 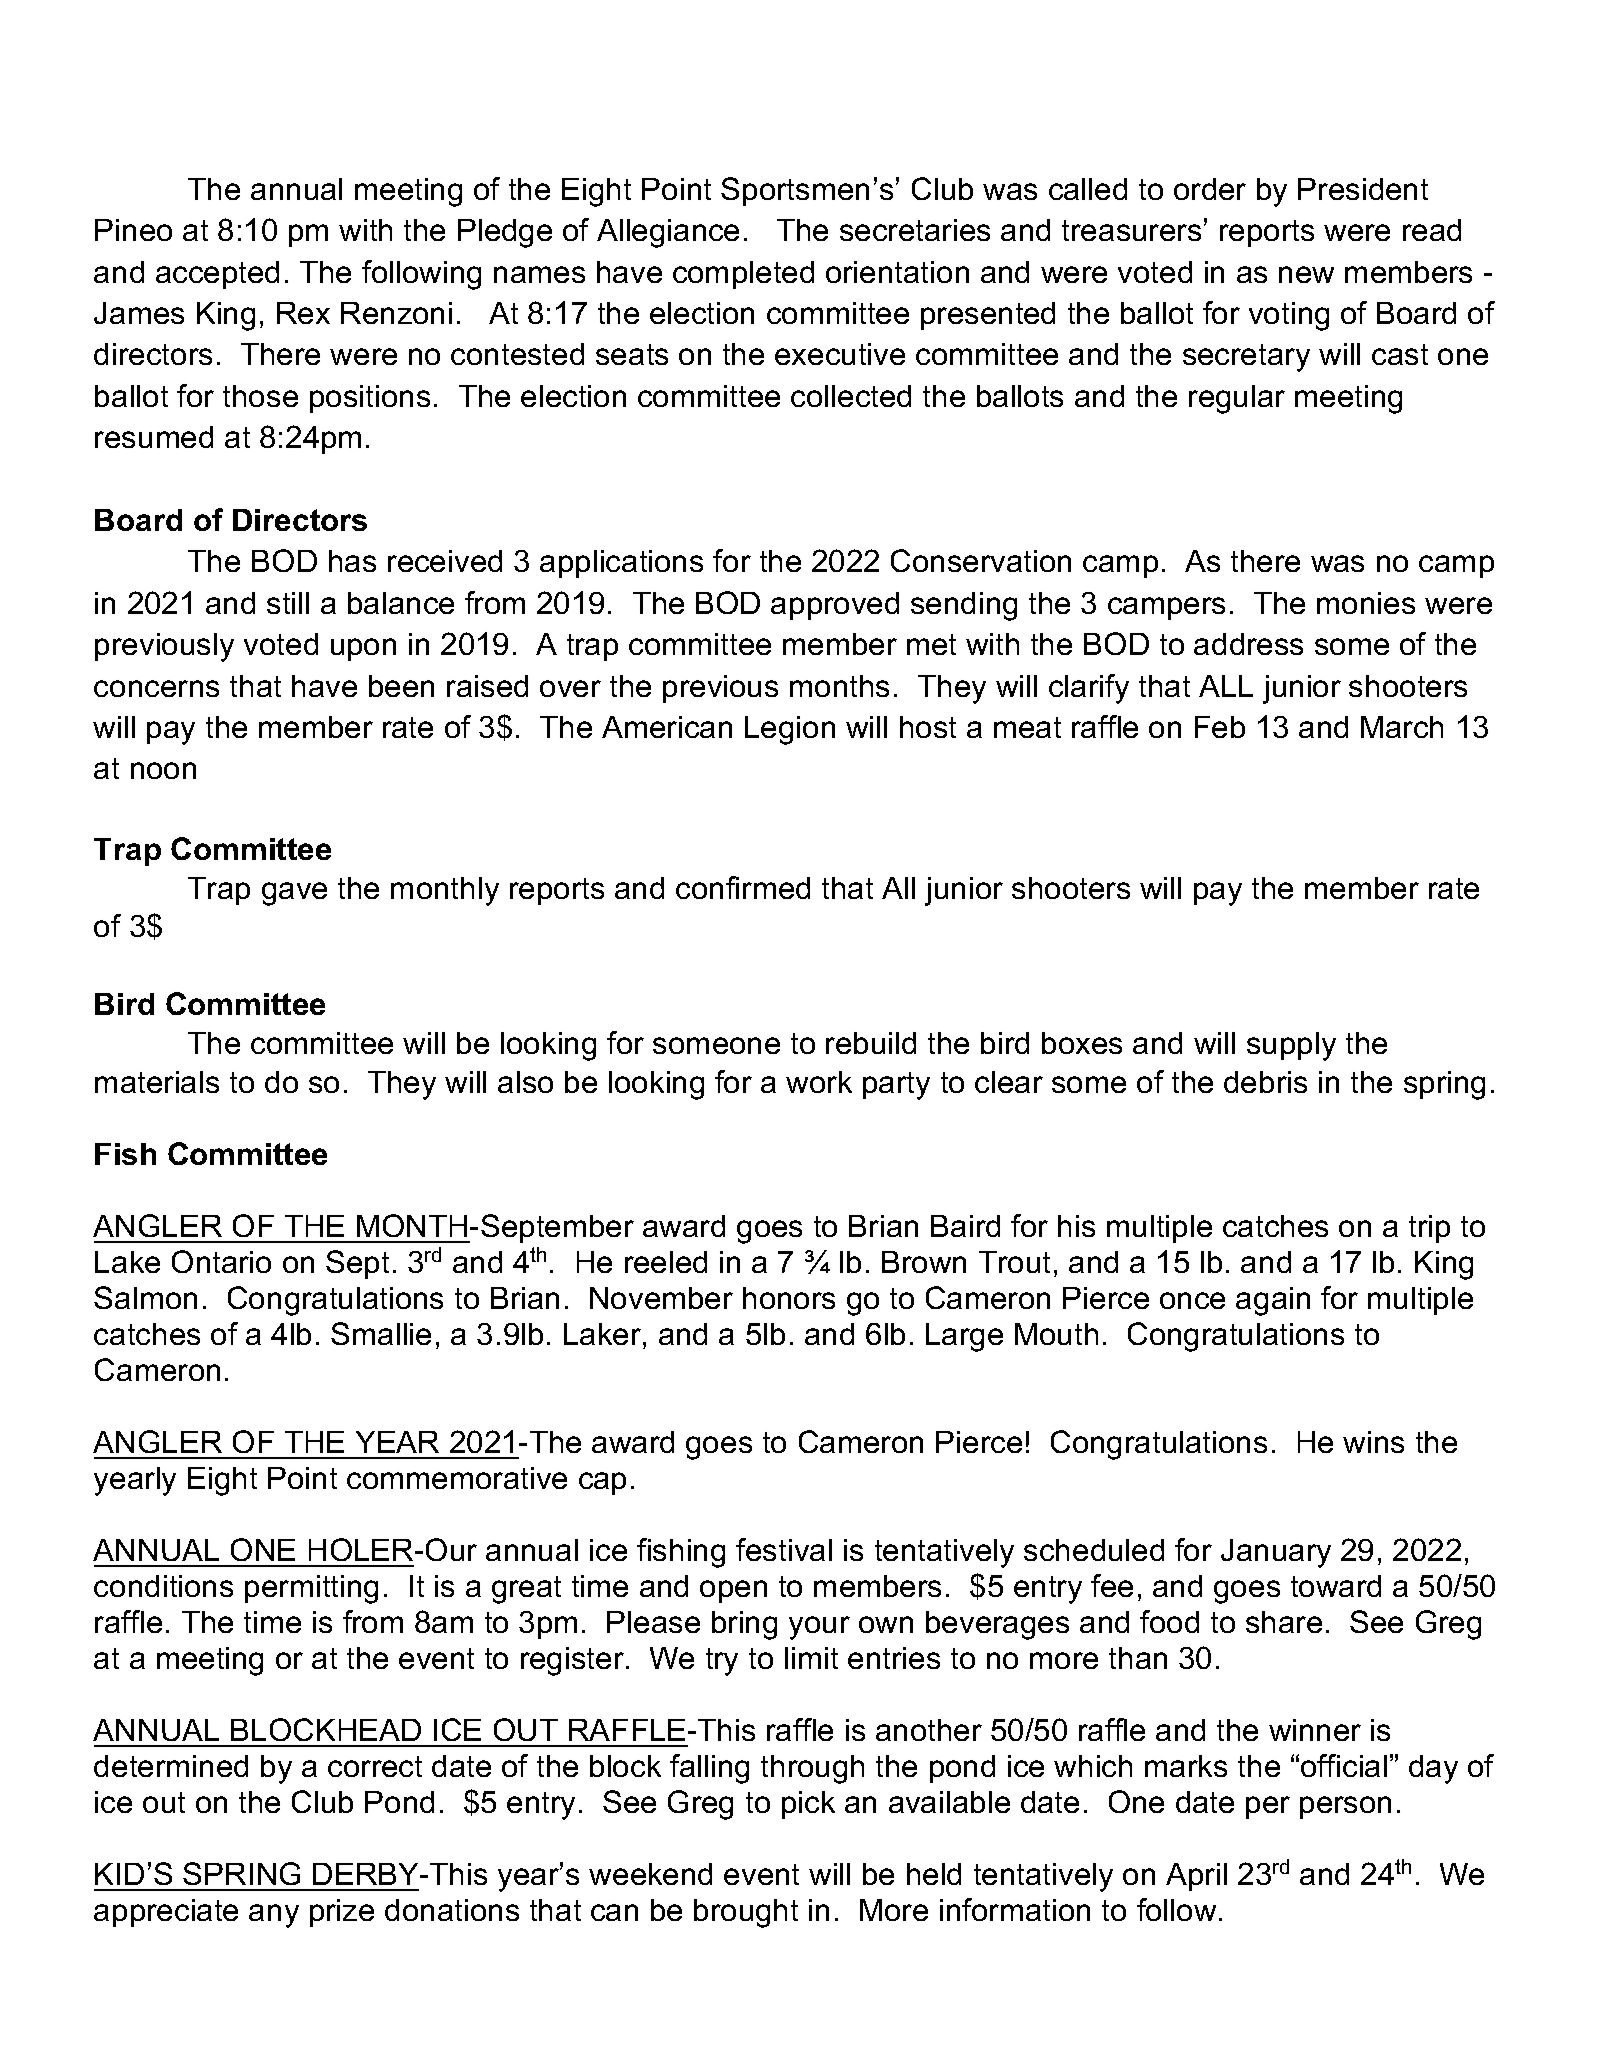 What do you see at coordinates (1248, 644) in the image?
I see `address` at bounding box center [1248, 644].
